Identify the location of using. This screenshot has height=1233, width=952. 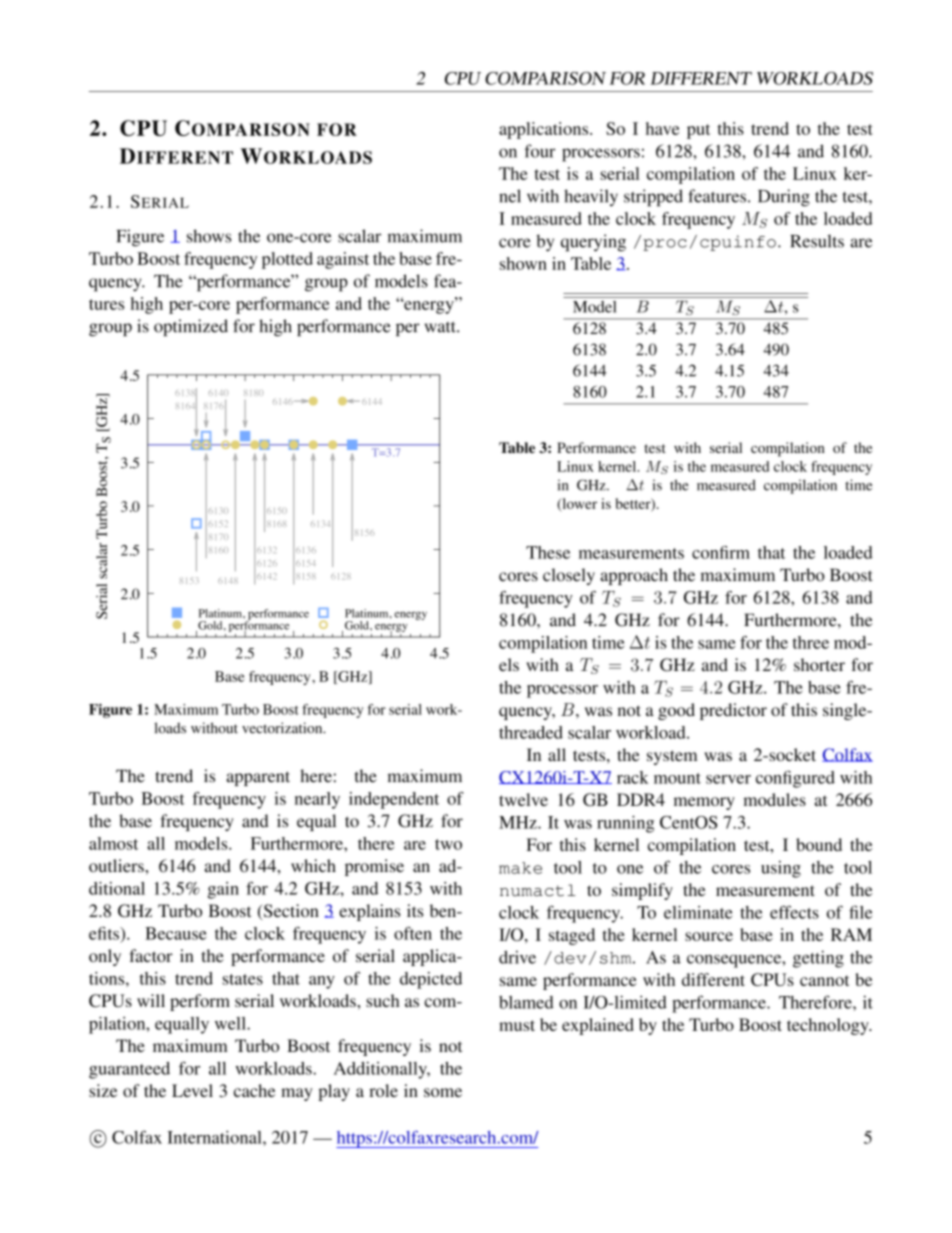
(781, 869).
